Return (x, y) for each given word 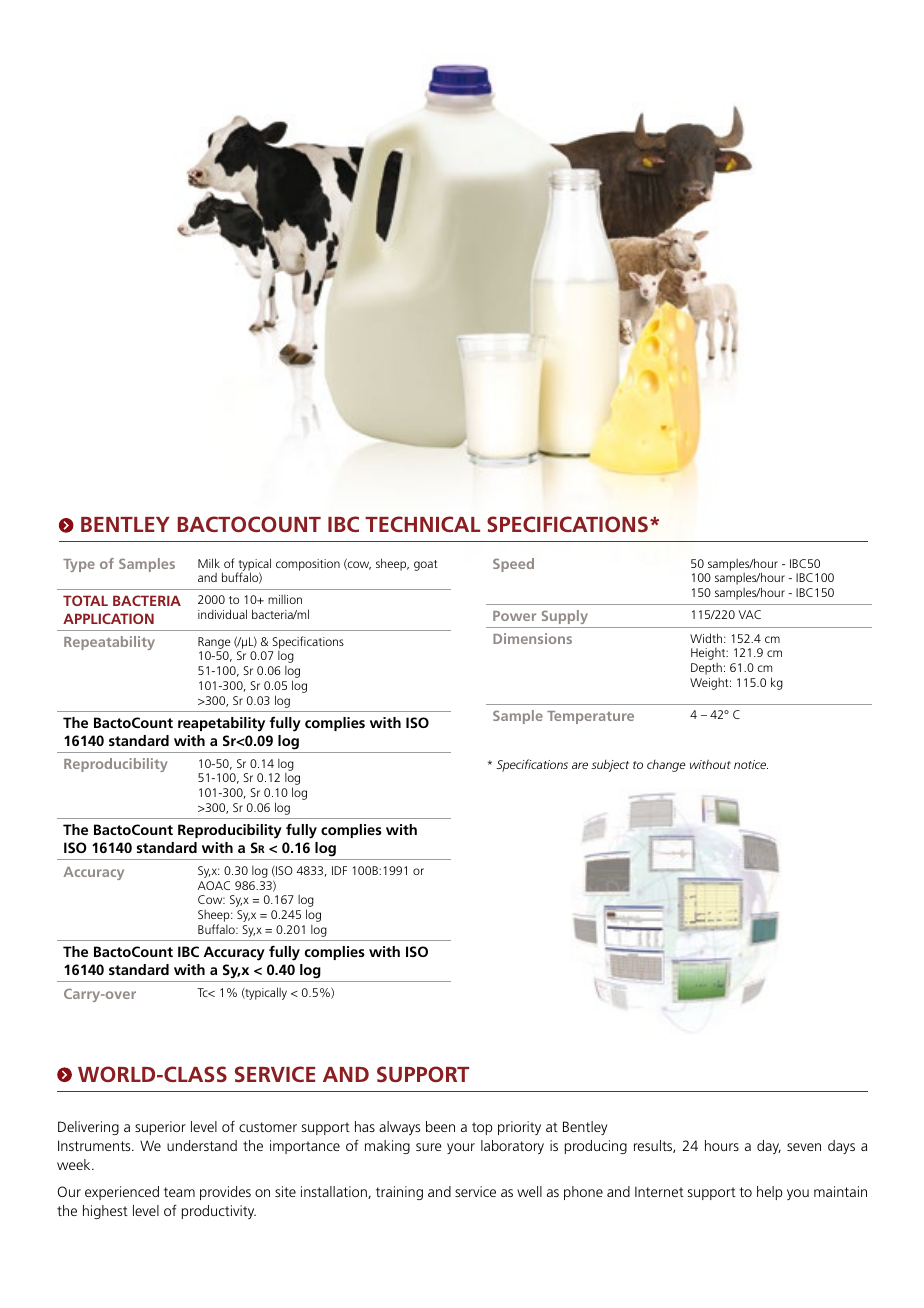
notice (751, 764)
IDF (339, 870)
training (399, 1193)
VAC (749, 614)
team (179, 1192)
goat (426, 565)
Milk (209, 563)
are (580, 765)
